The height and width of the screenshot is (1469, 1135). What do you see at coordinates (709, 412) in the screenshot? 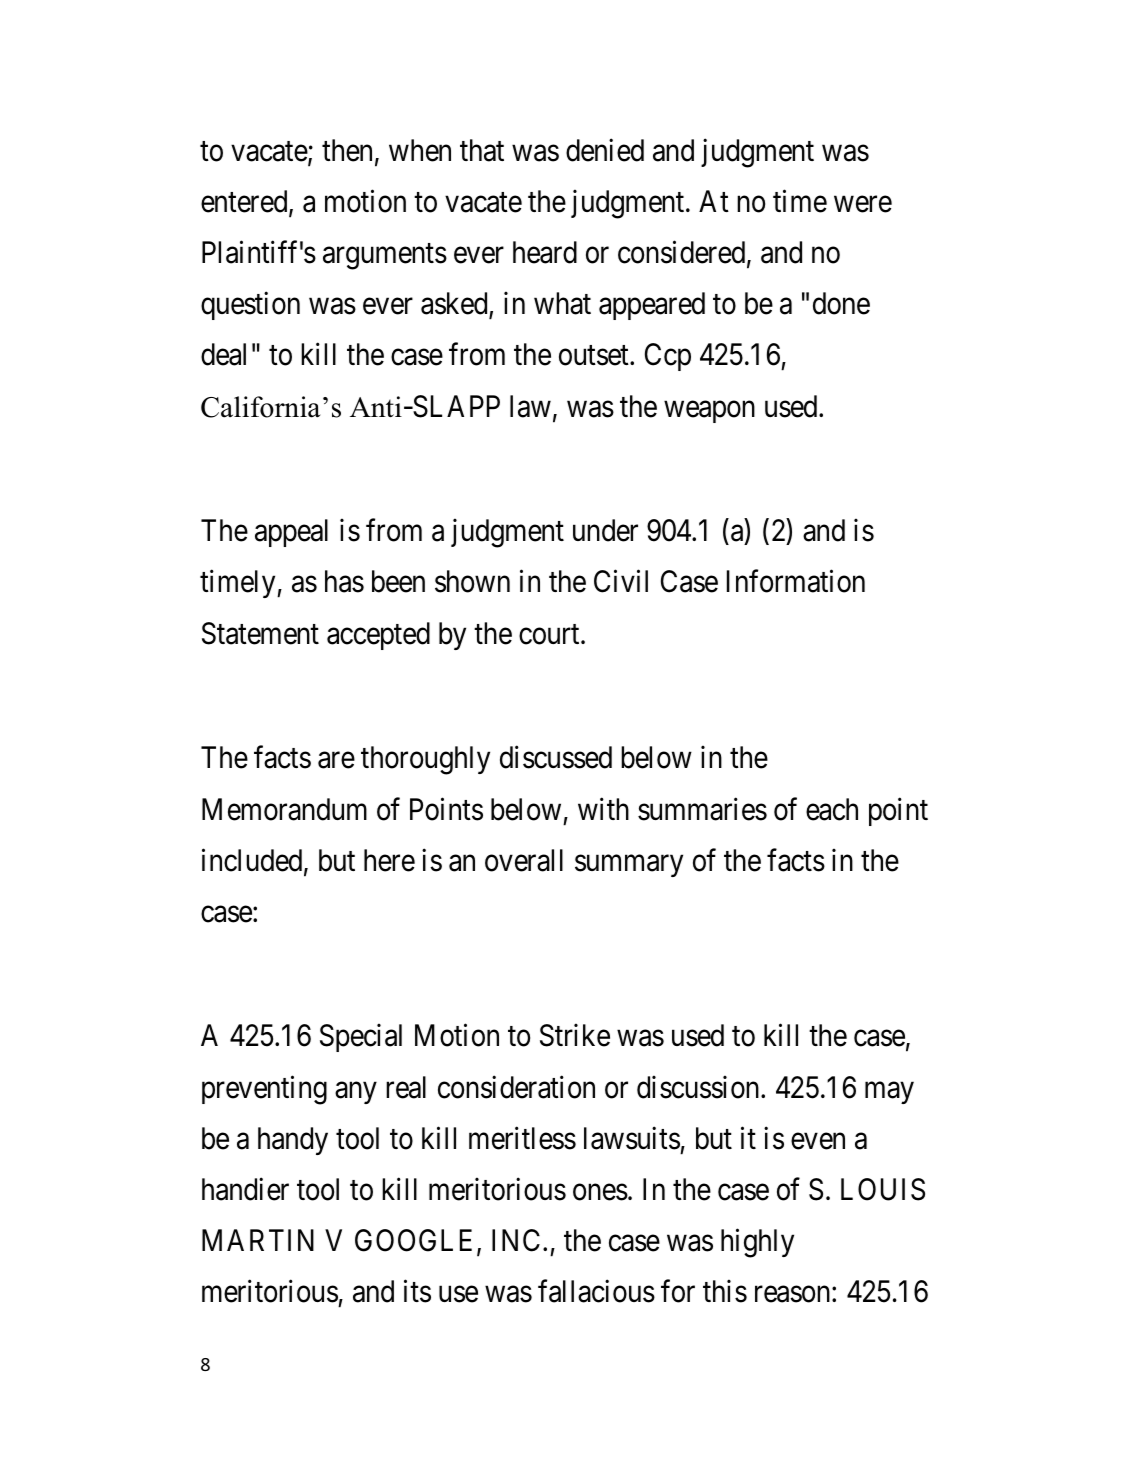
I see `weapon` at bounding box center [709, 412].
